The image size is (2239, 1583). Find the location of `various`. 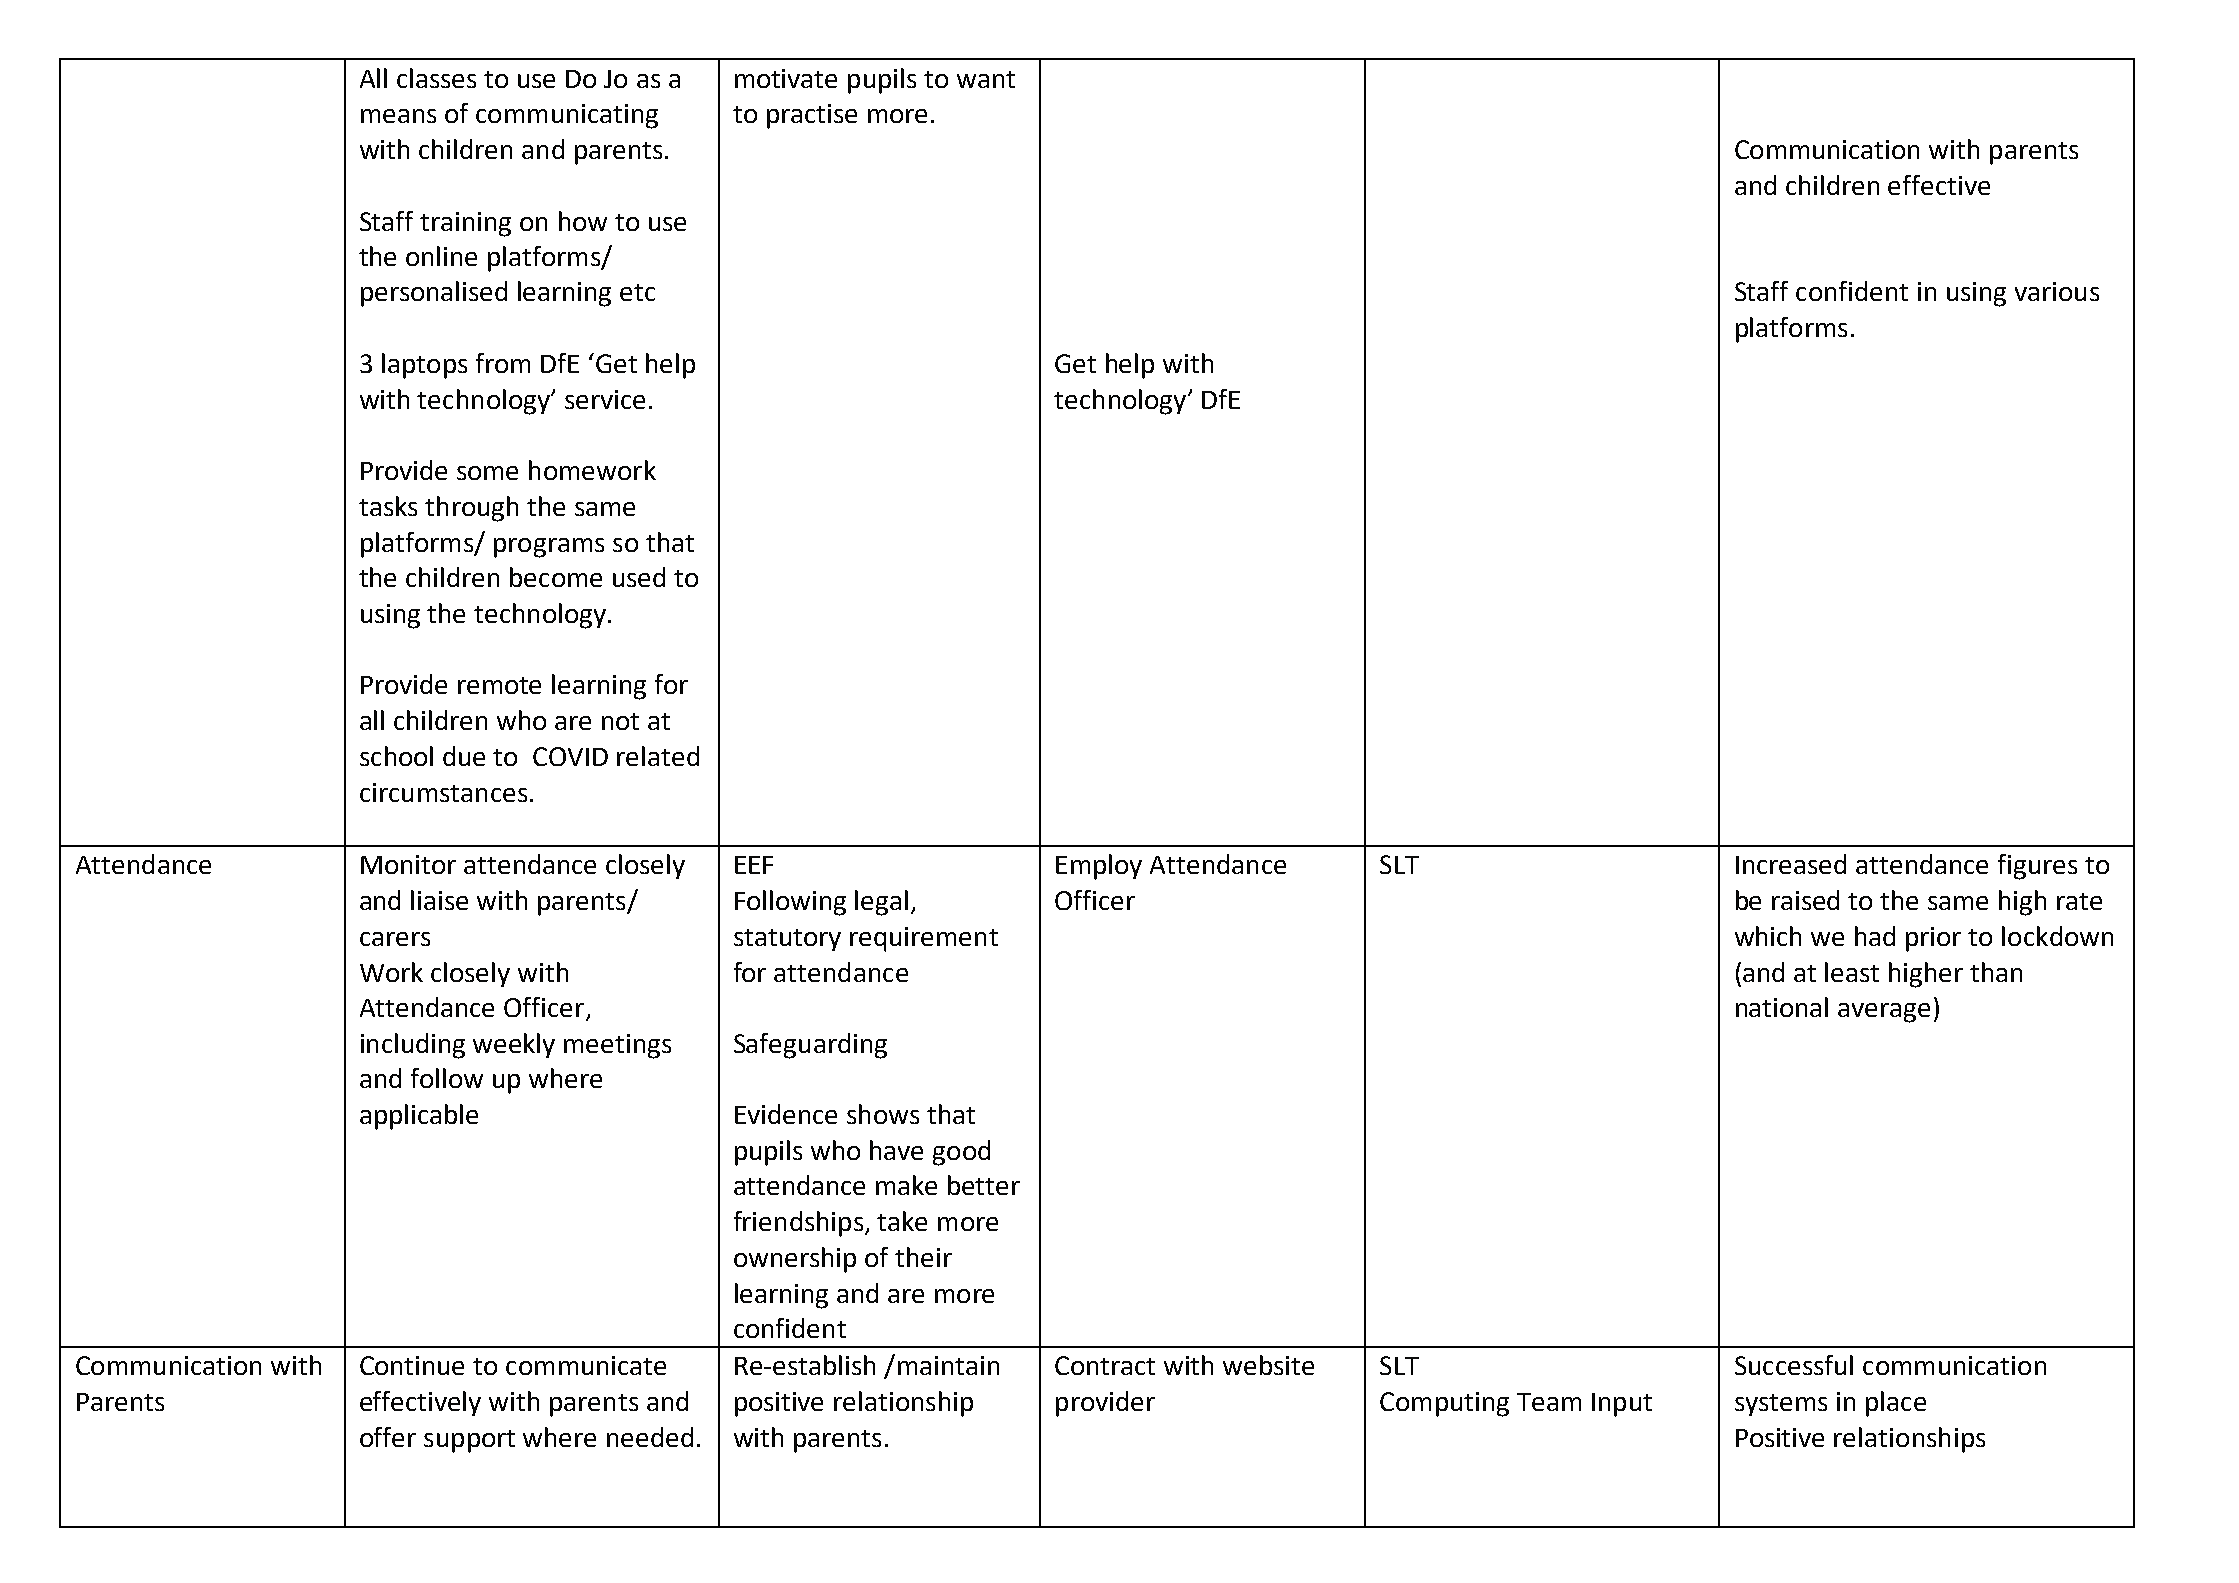

various is located at coordinates (2057, 291).
